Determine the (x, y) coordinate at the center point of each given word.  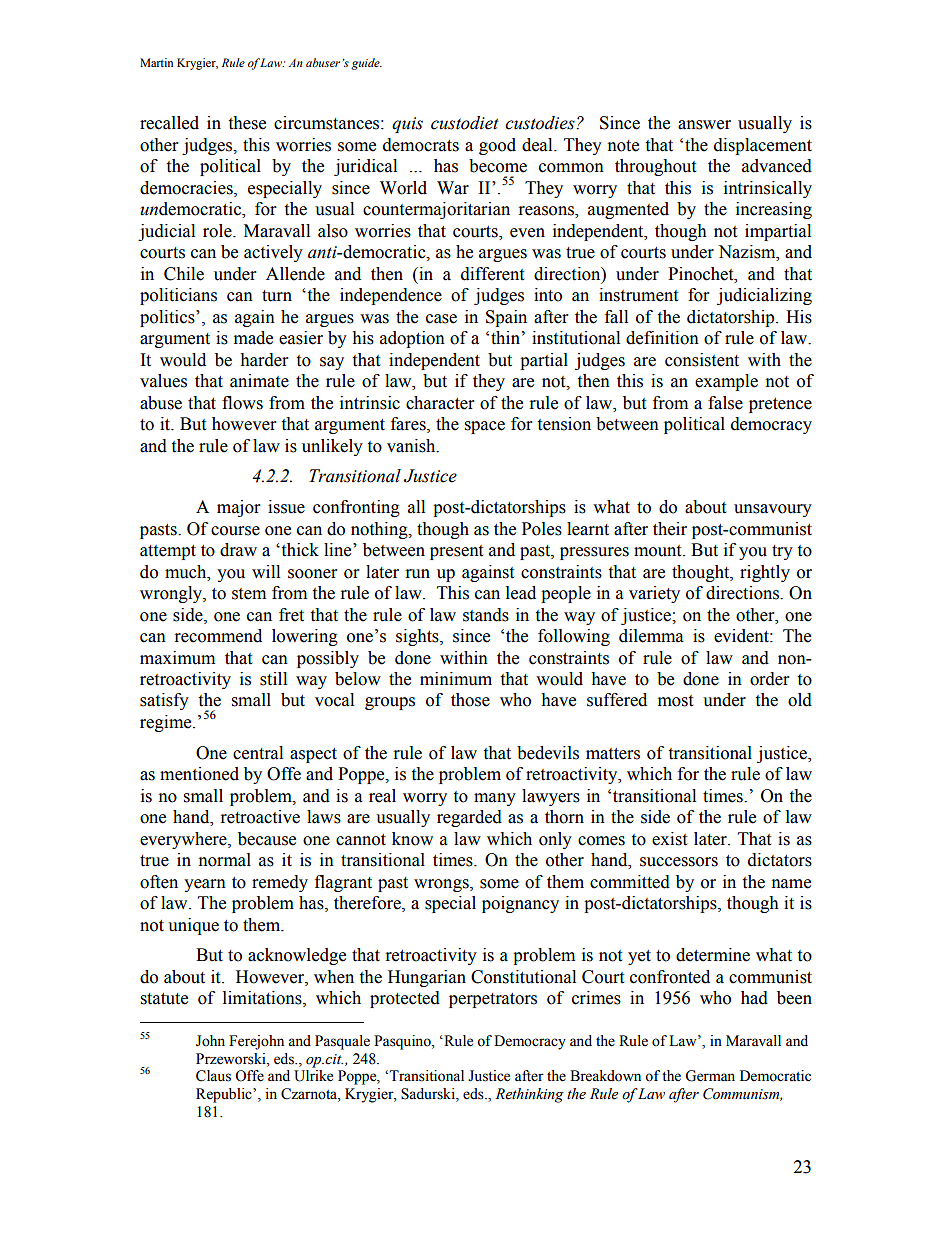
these (247, 123)
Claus (213, 1076)
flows (242, 403)
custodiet (465, 123)
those (470, 700)
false (725, 403)
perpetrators (493, 1000)
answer (704, 125)
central (258, 753)
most (675, 701)
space (485, 427)
